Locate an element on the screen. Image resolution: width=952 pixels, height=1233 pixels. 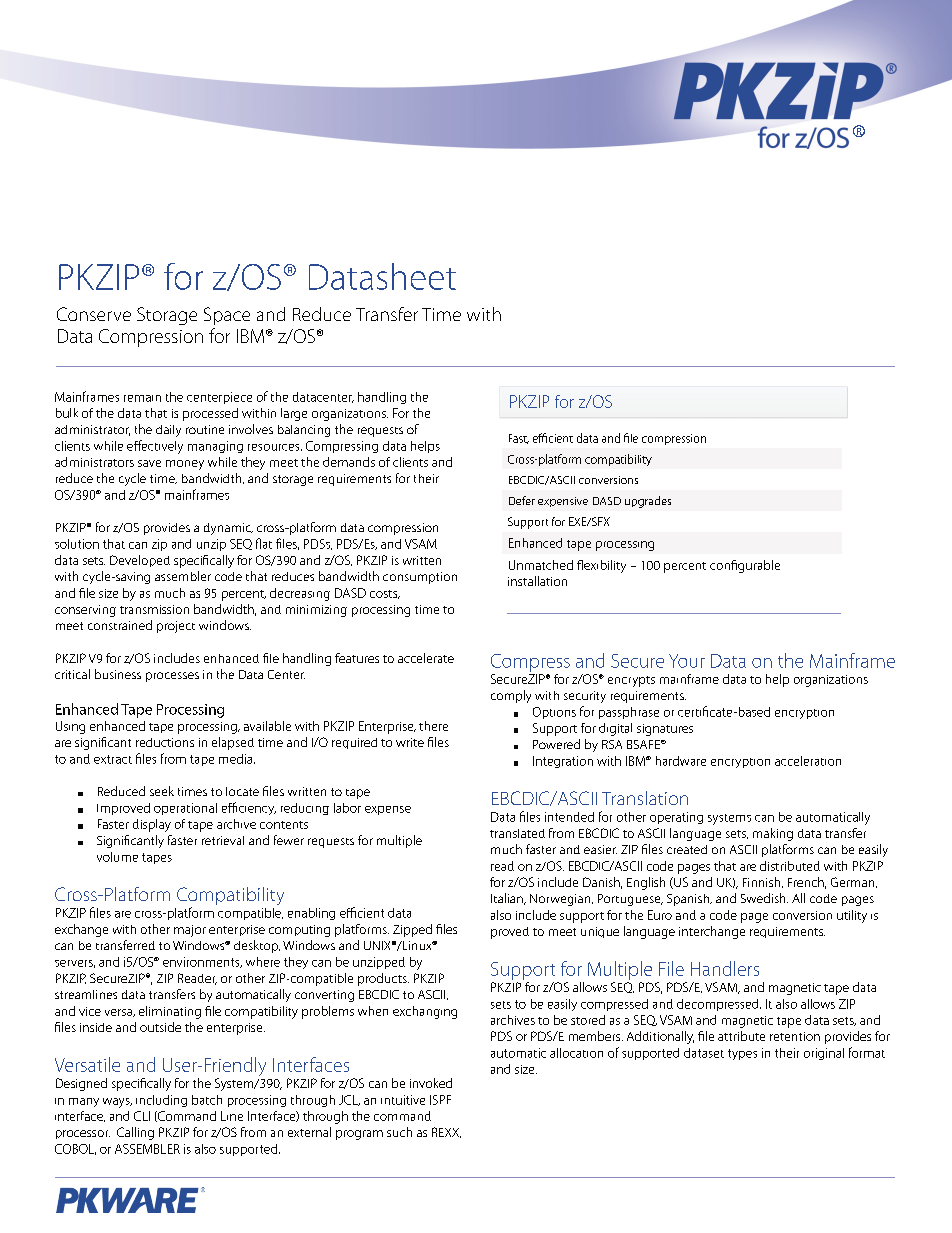
upgrades is located at coordinates (648, 502).
